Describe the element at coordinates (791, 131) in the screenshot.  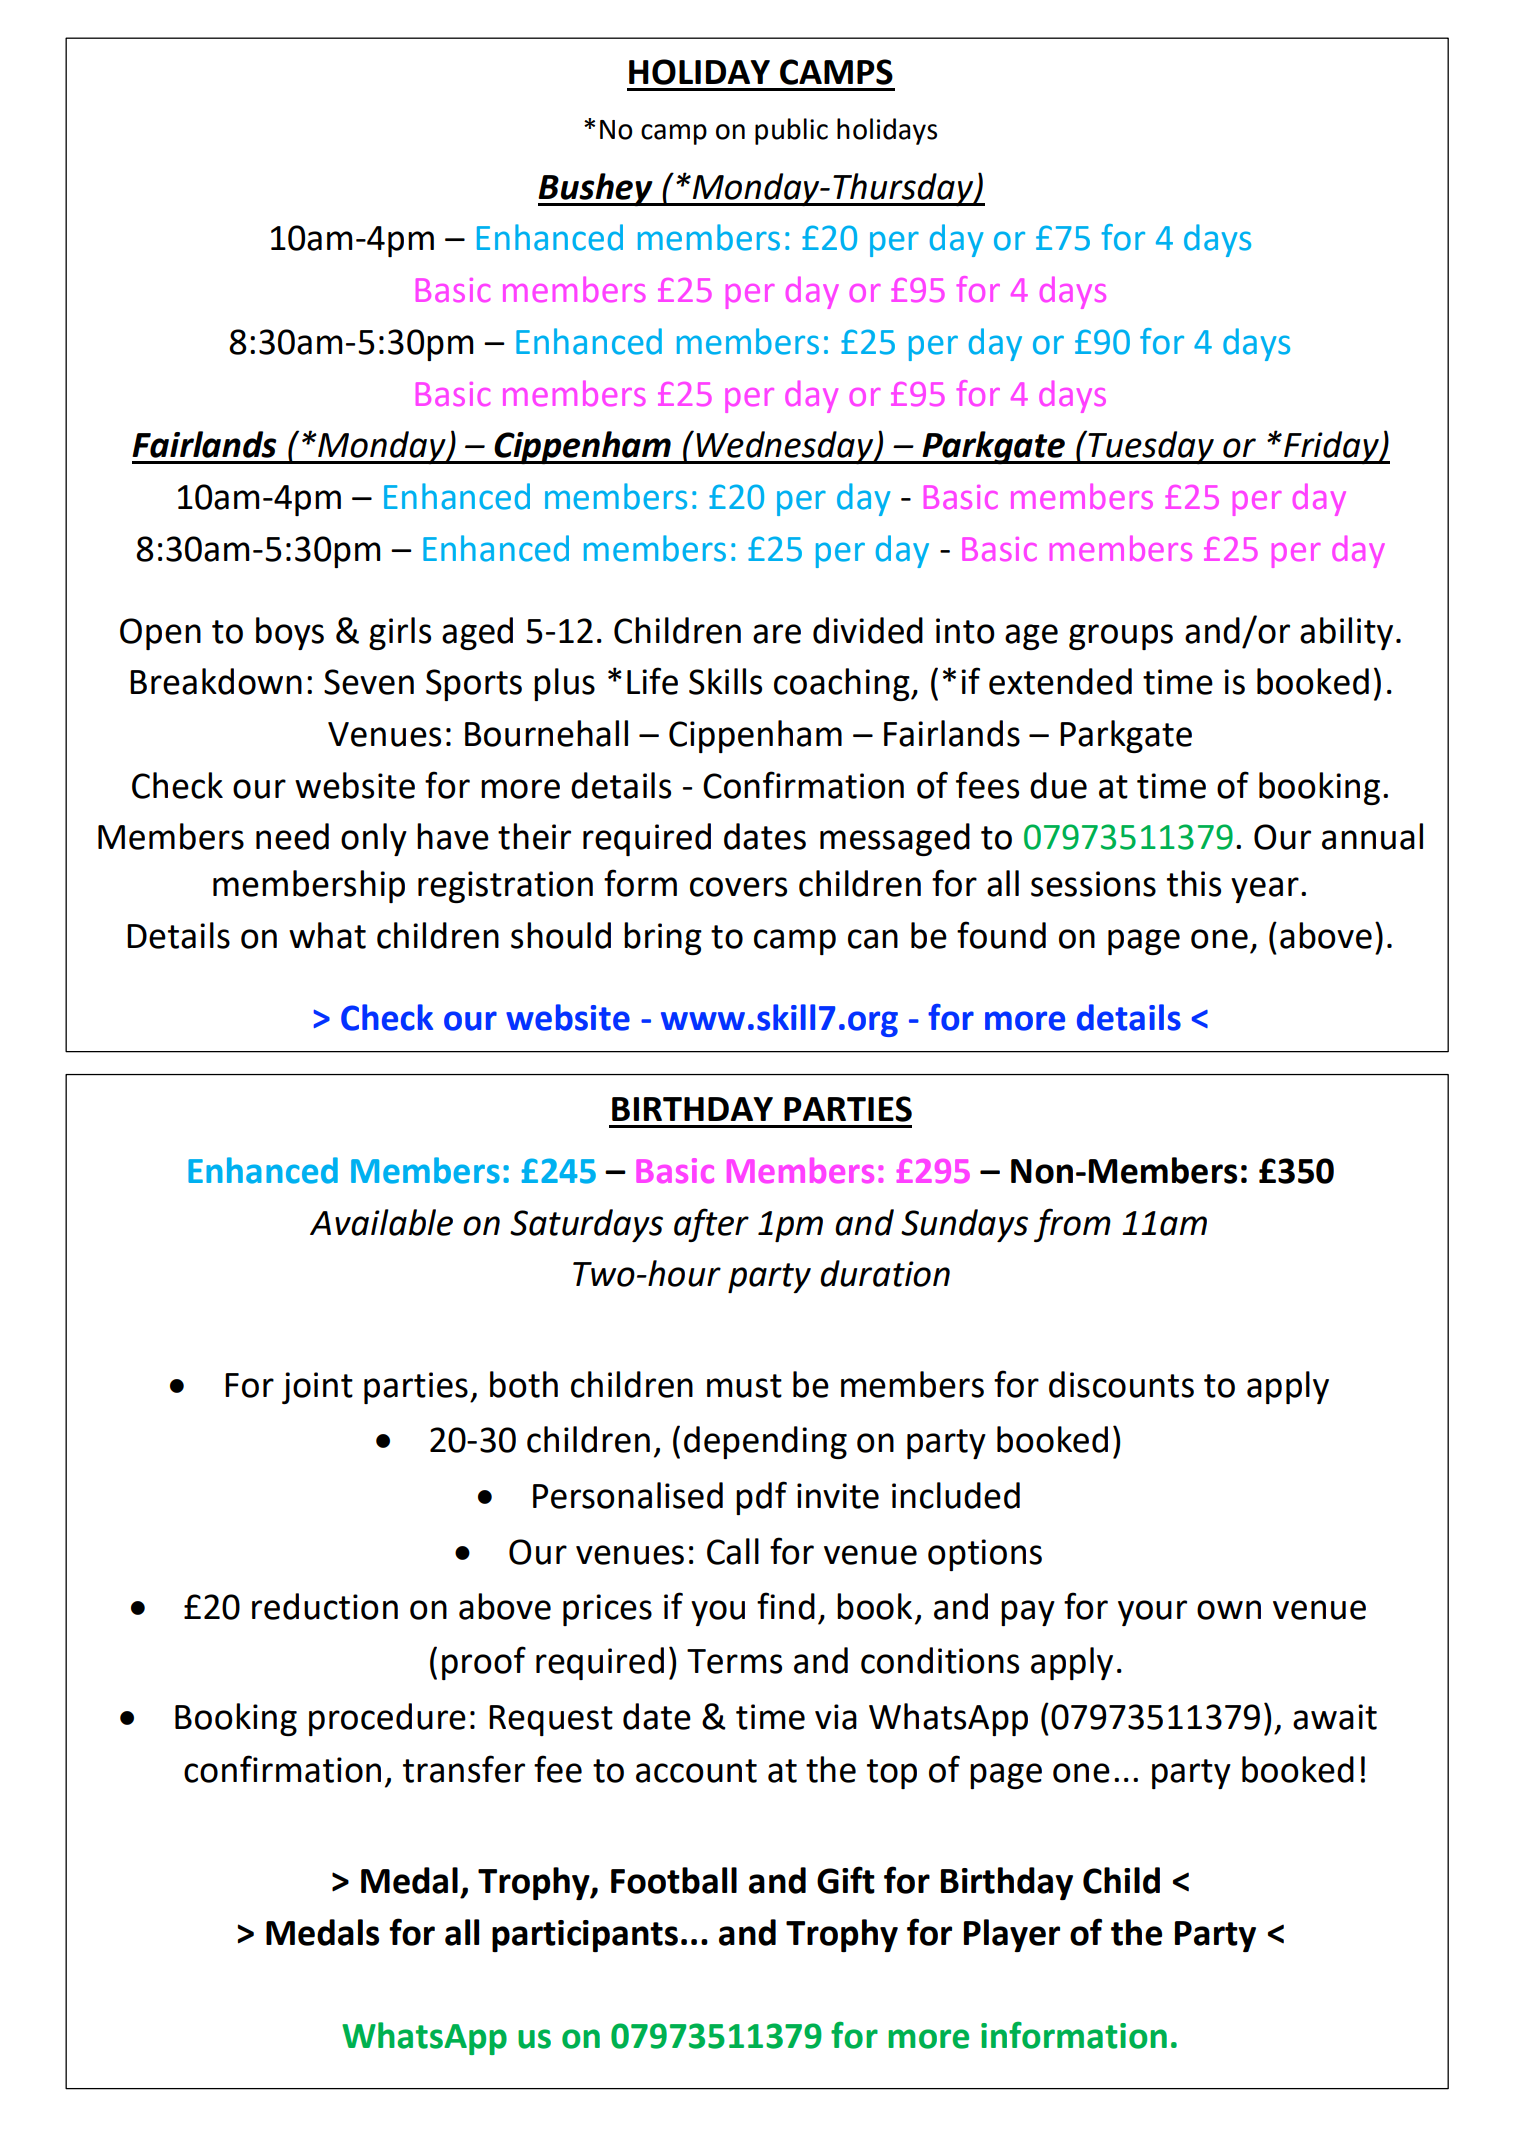
I see `public` at that location.
